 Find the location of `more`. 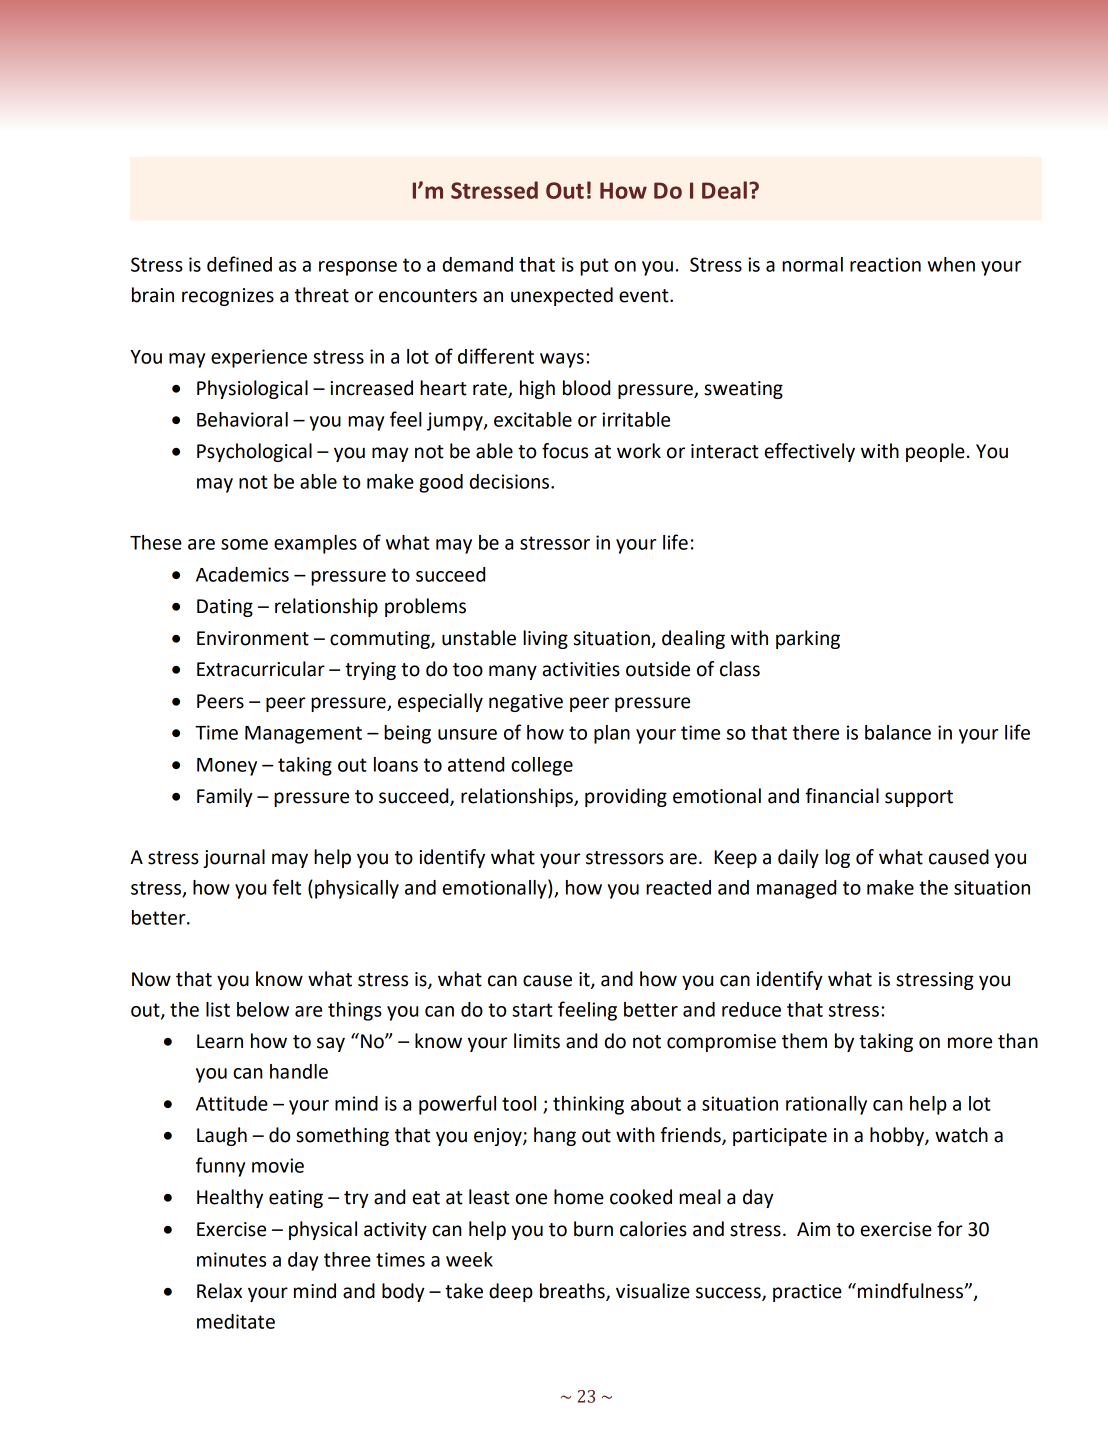

more is located at coordinates (970, 1043).
